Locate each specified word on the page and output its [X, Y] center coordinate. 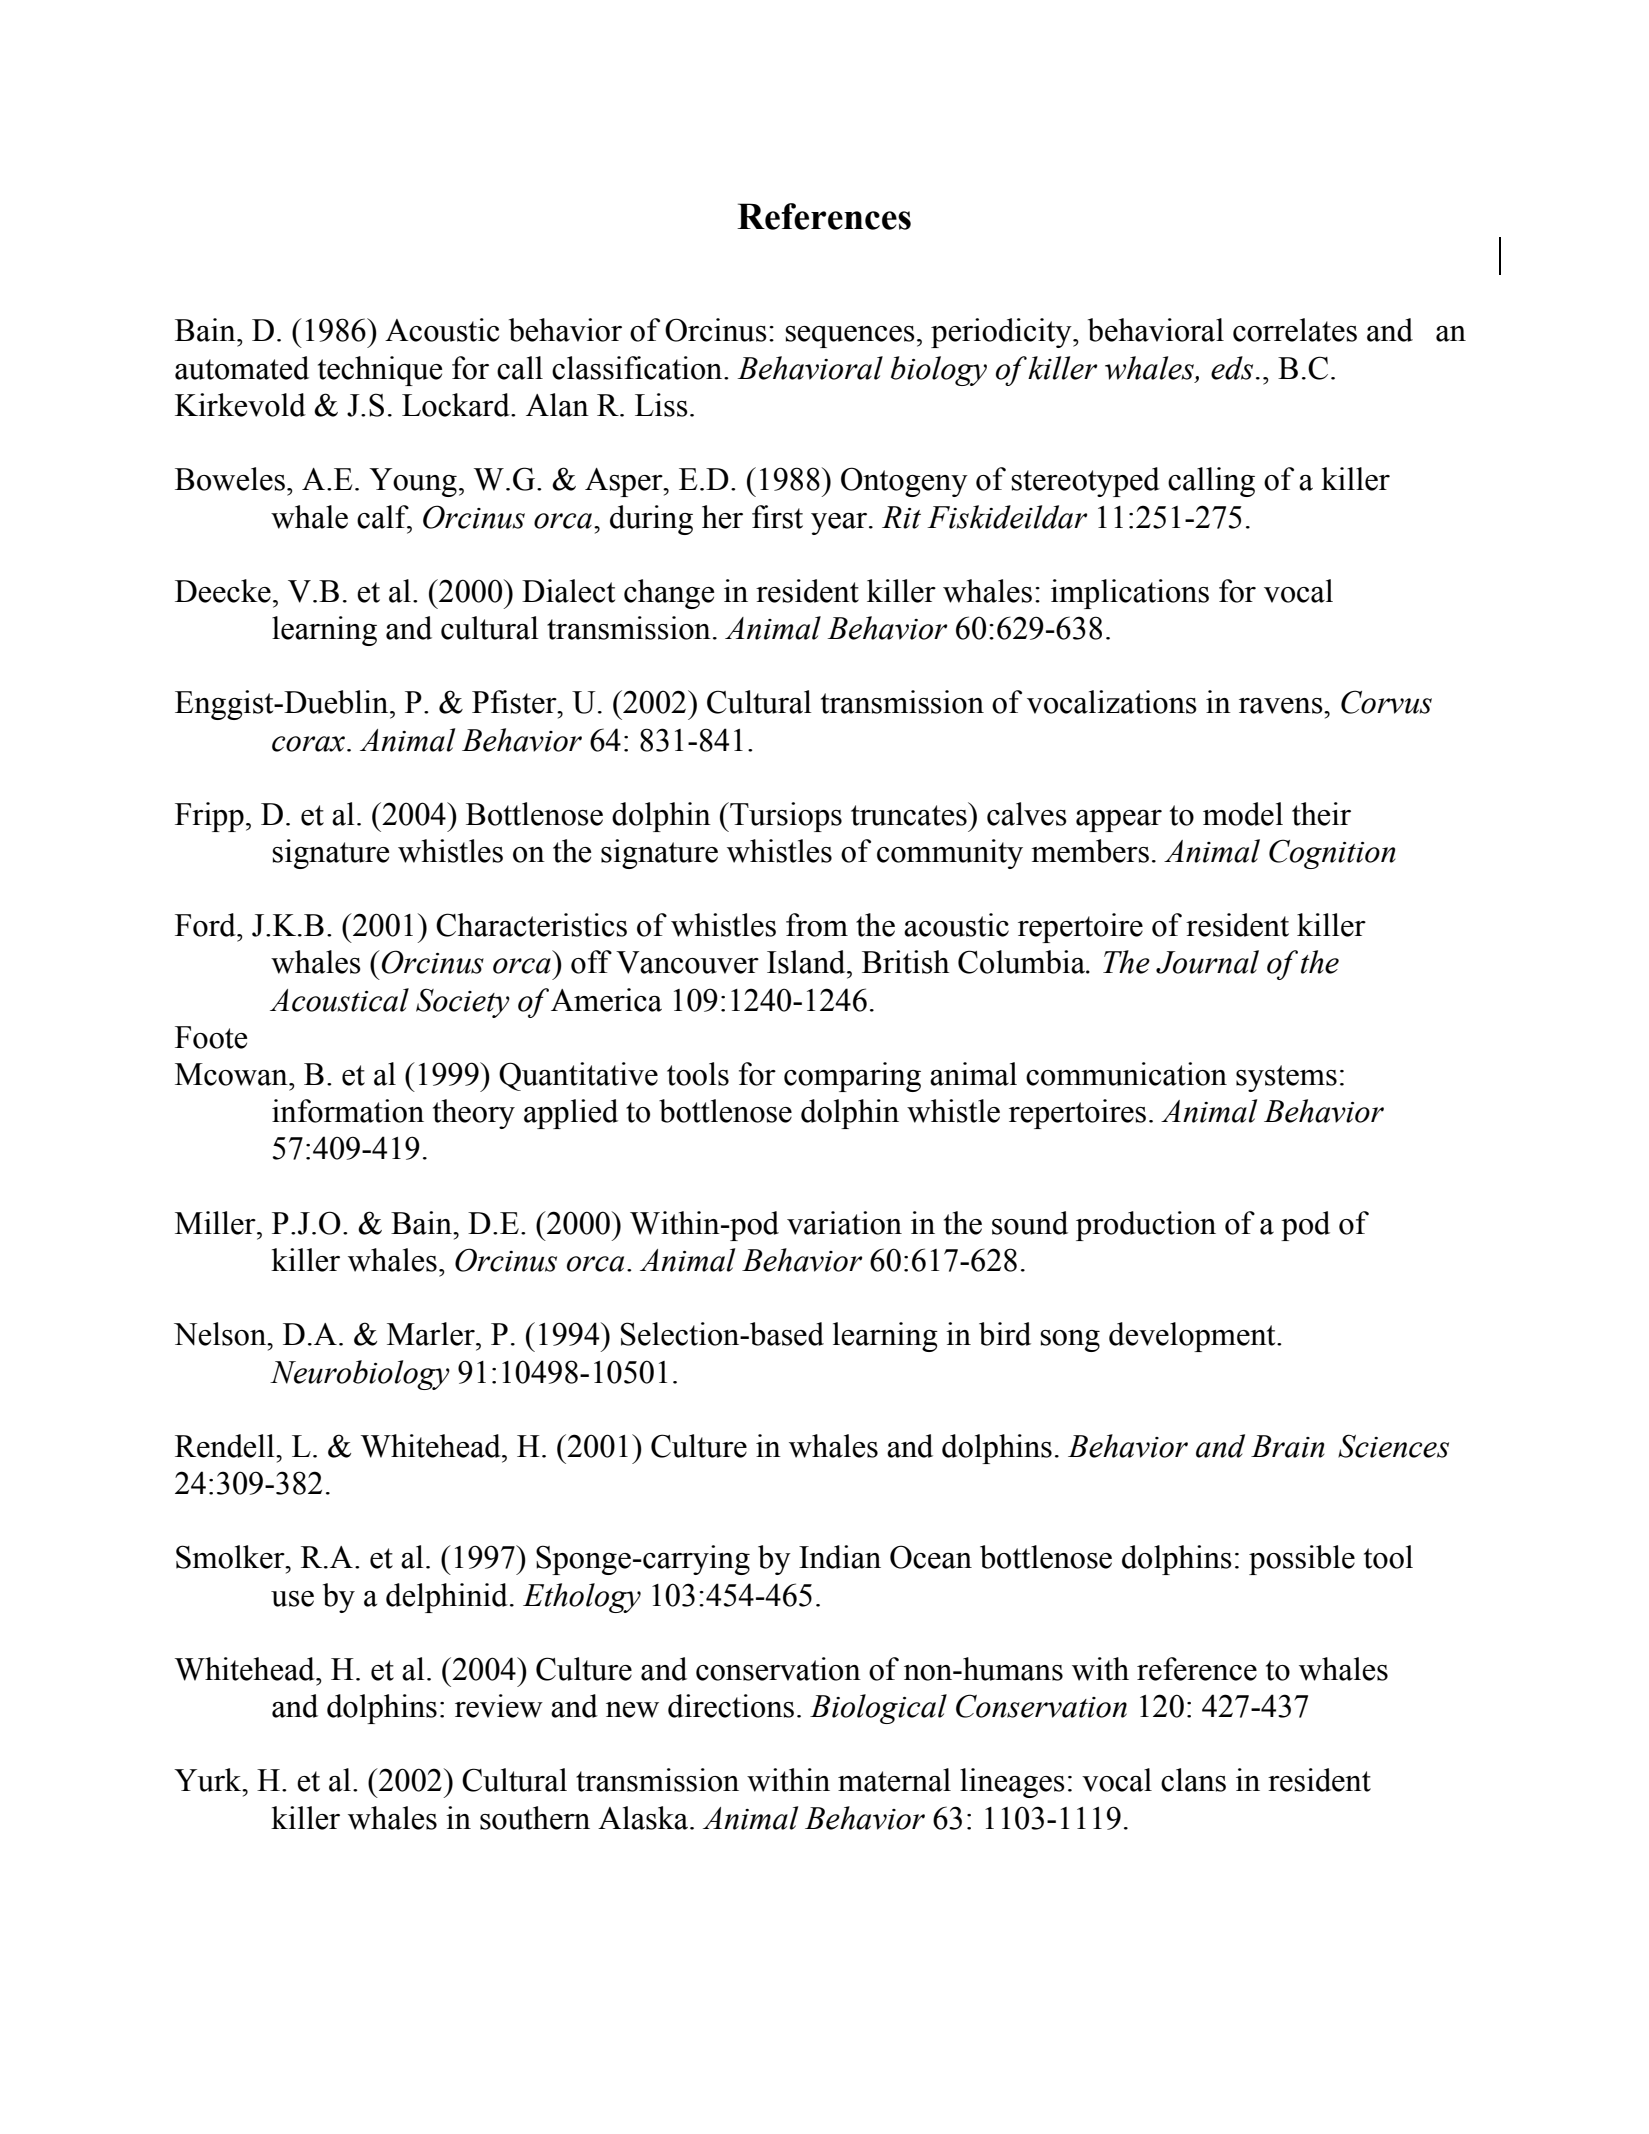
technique [380, 371]
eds [1232, 368]
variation [844, 1223]
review [499, 1706]
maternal [894, 1780]
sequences [850, 337]
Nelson [221, 1334]
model [1243, 814]
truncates [910, 814]
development [1193, 1337]
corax [308, 744]
